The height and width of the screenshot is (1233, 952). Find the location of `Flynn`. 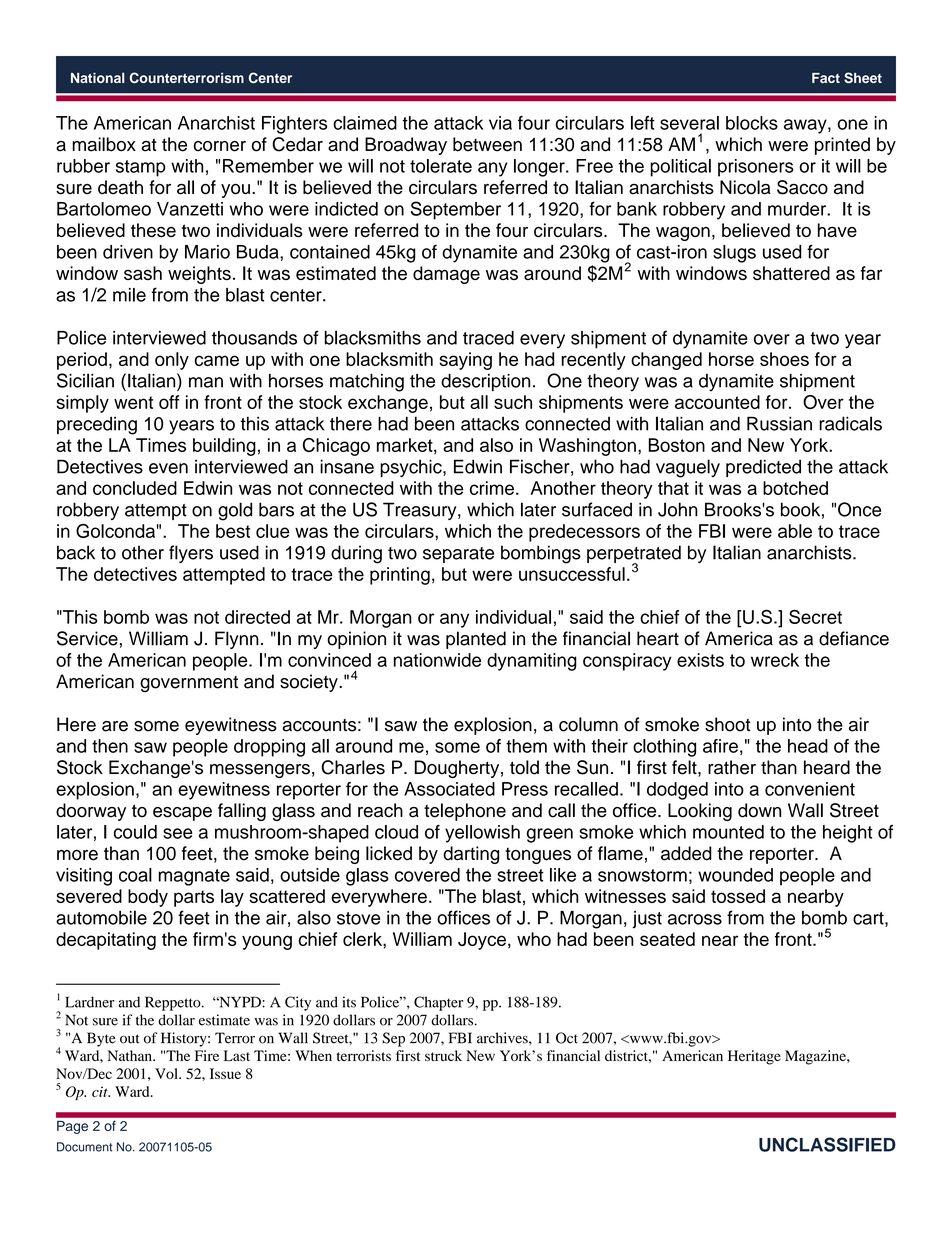

Flynn is located at coordinates (237, 640).
